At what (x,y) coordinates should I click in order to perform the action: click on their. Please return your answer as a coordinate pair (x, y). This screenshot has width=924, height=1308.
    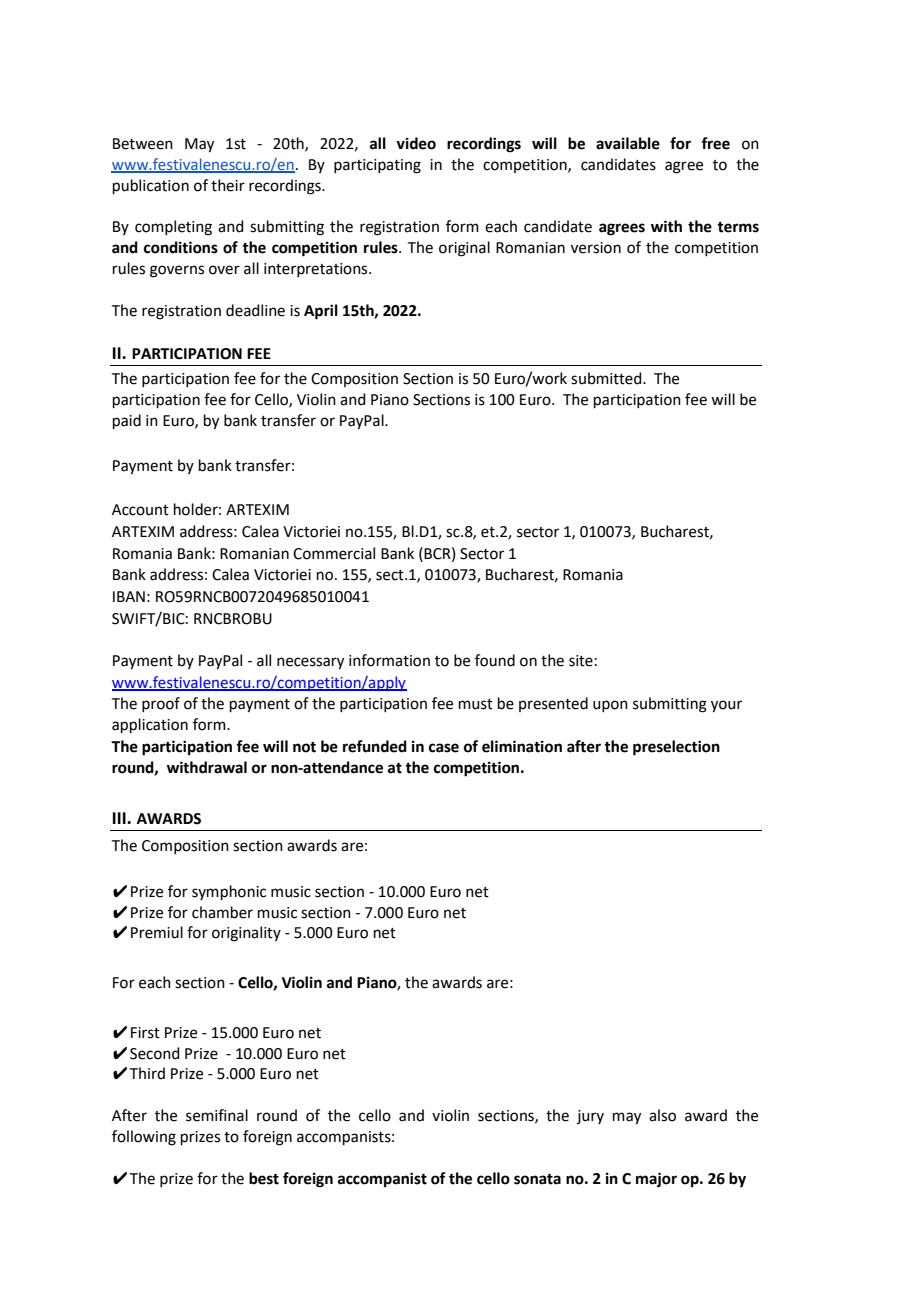
    Looking at the image, I should click on (228, 185).
